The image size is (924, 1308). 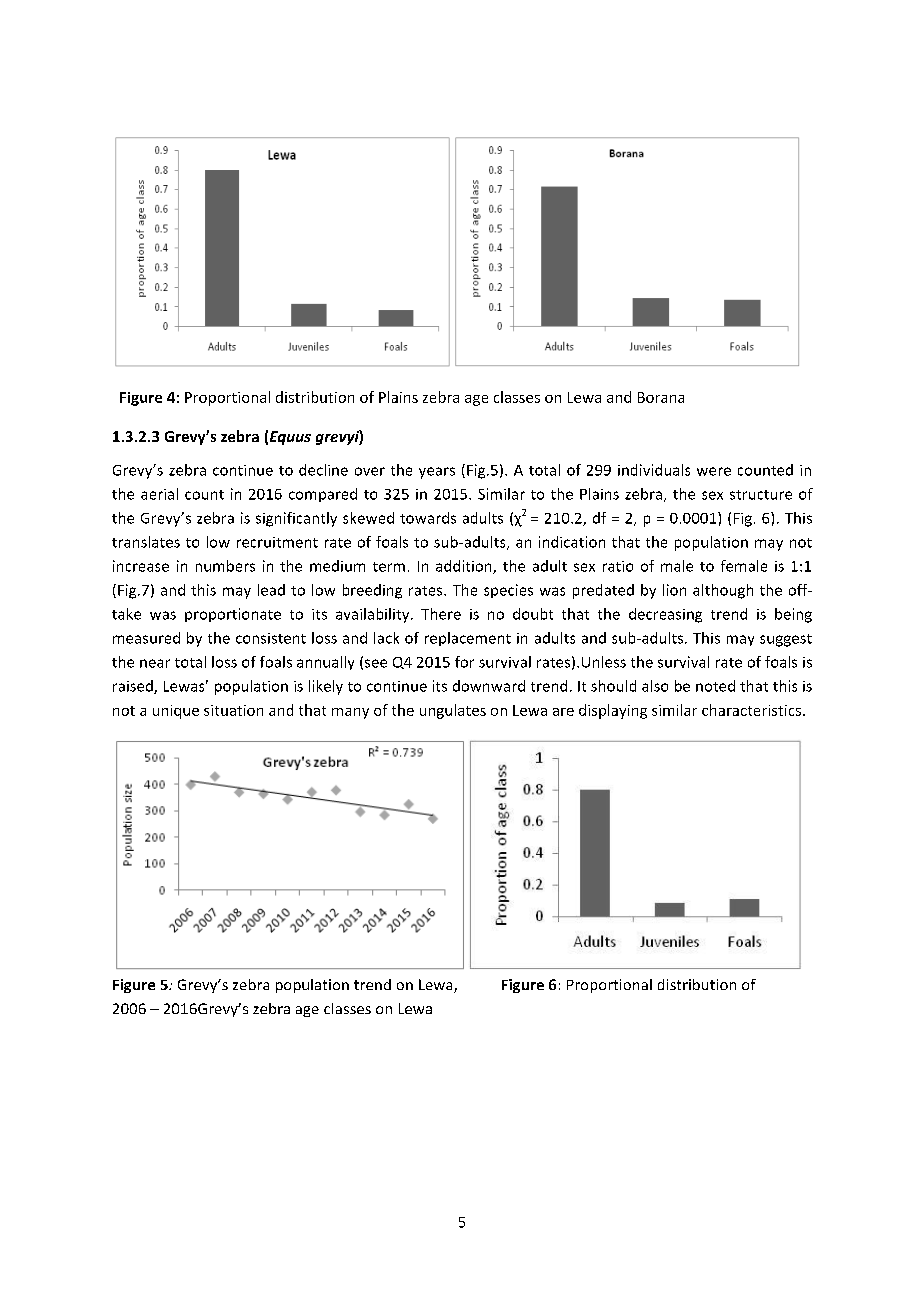 What do you see at coordinates (786, 640) in the screenshot?
I see `suggest` at bounding box center [786, 640].
